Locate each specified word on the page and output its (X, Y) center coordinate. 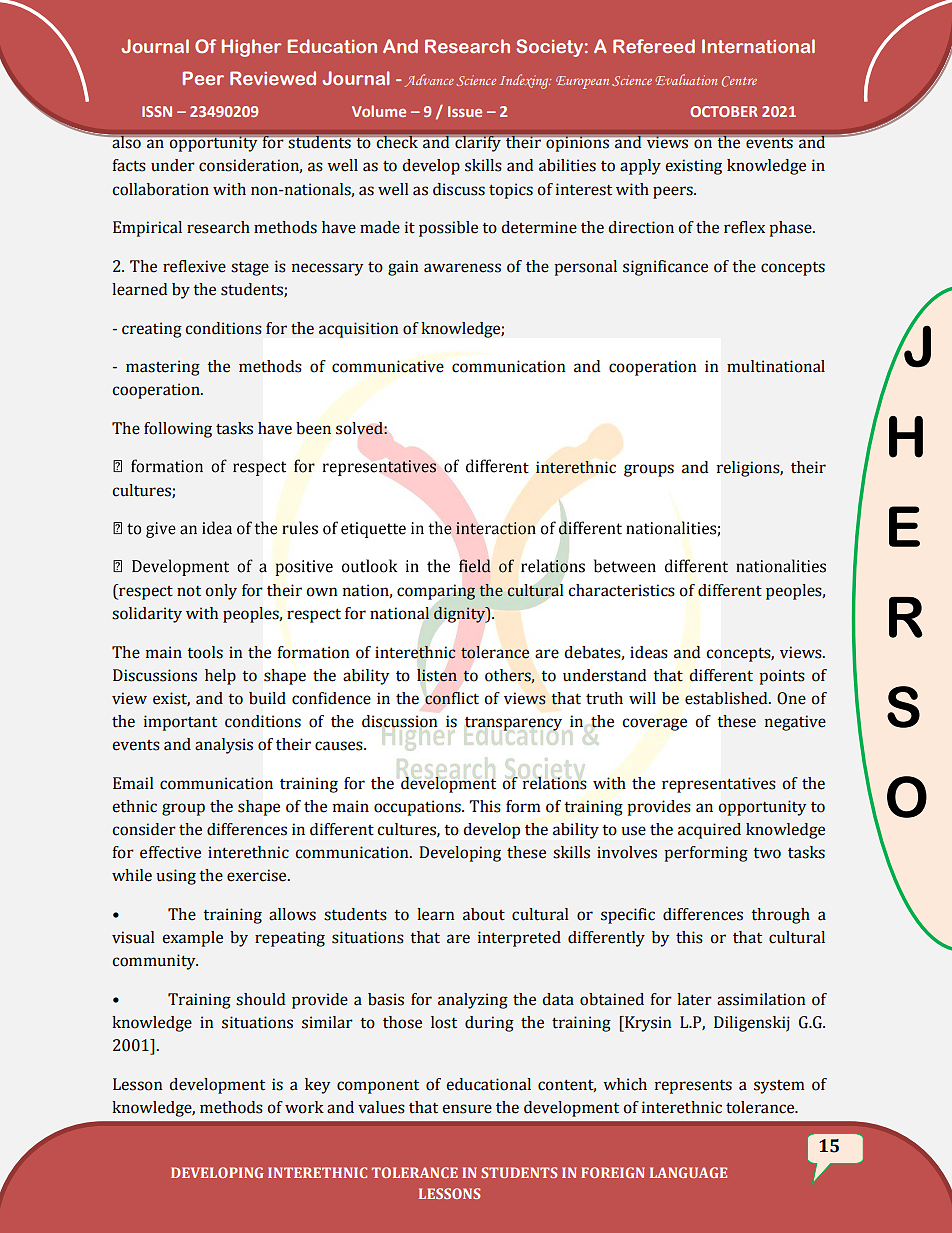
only (221, 592)
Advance (429, 80)
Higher (251, 48)
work (304, 1107)
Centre (739, 81)
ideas (649, 652)
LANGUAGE (688, 1172)
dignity (461, 615)
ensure (467, 1109)
